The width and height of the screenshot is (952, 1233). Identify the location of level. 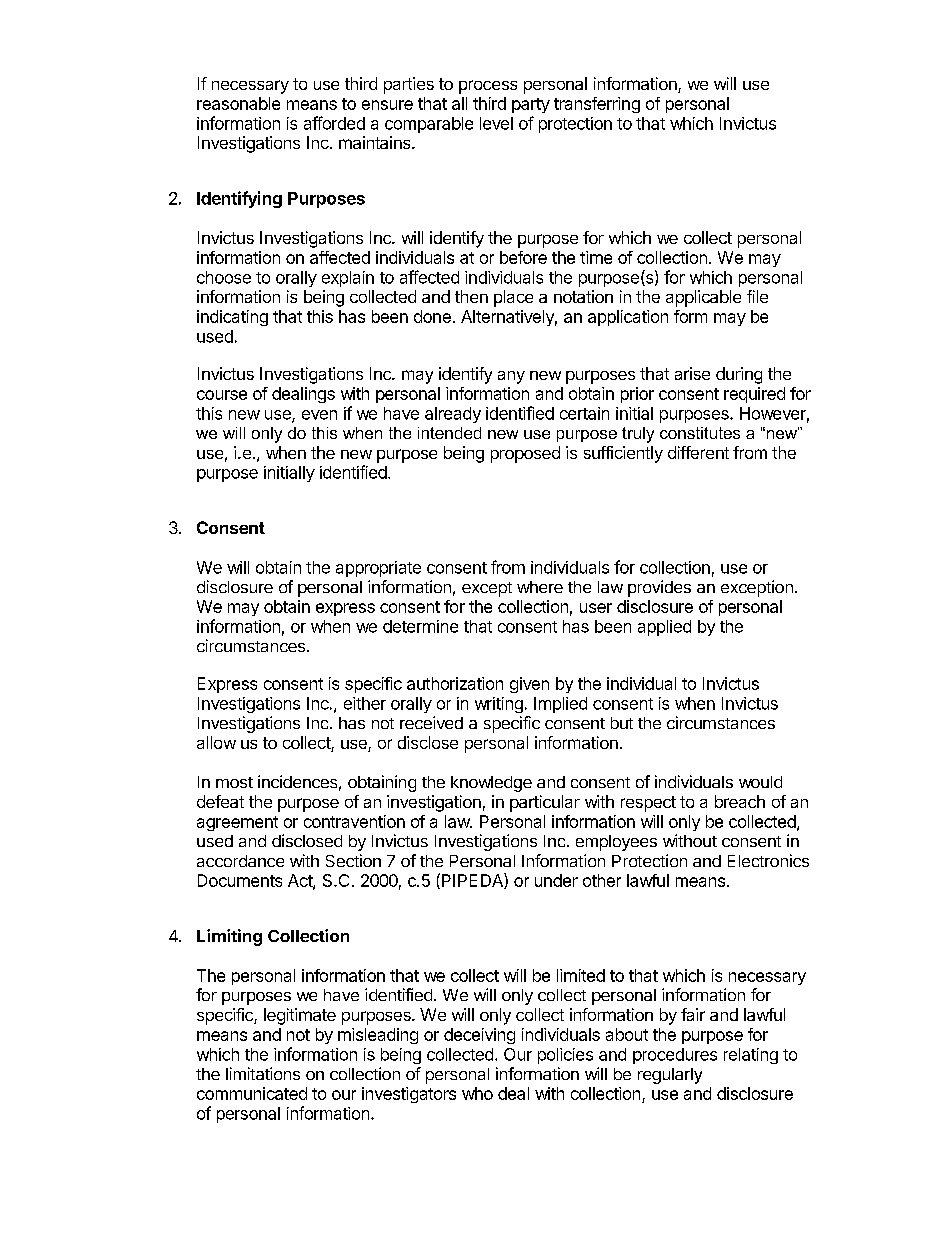
(496, 123).
